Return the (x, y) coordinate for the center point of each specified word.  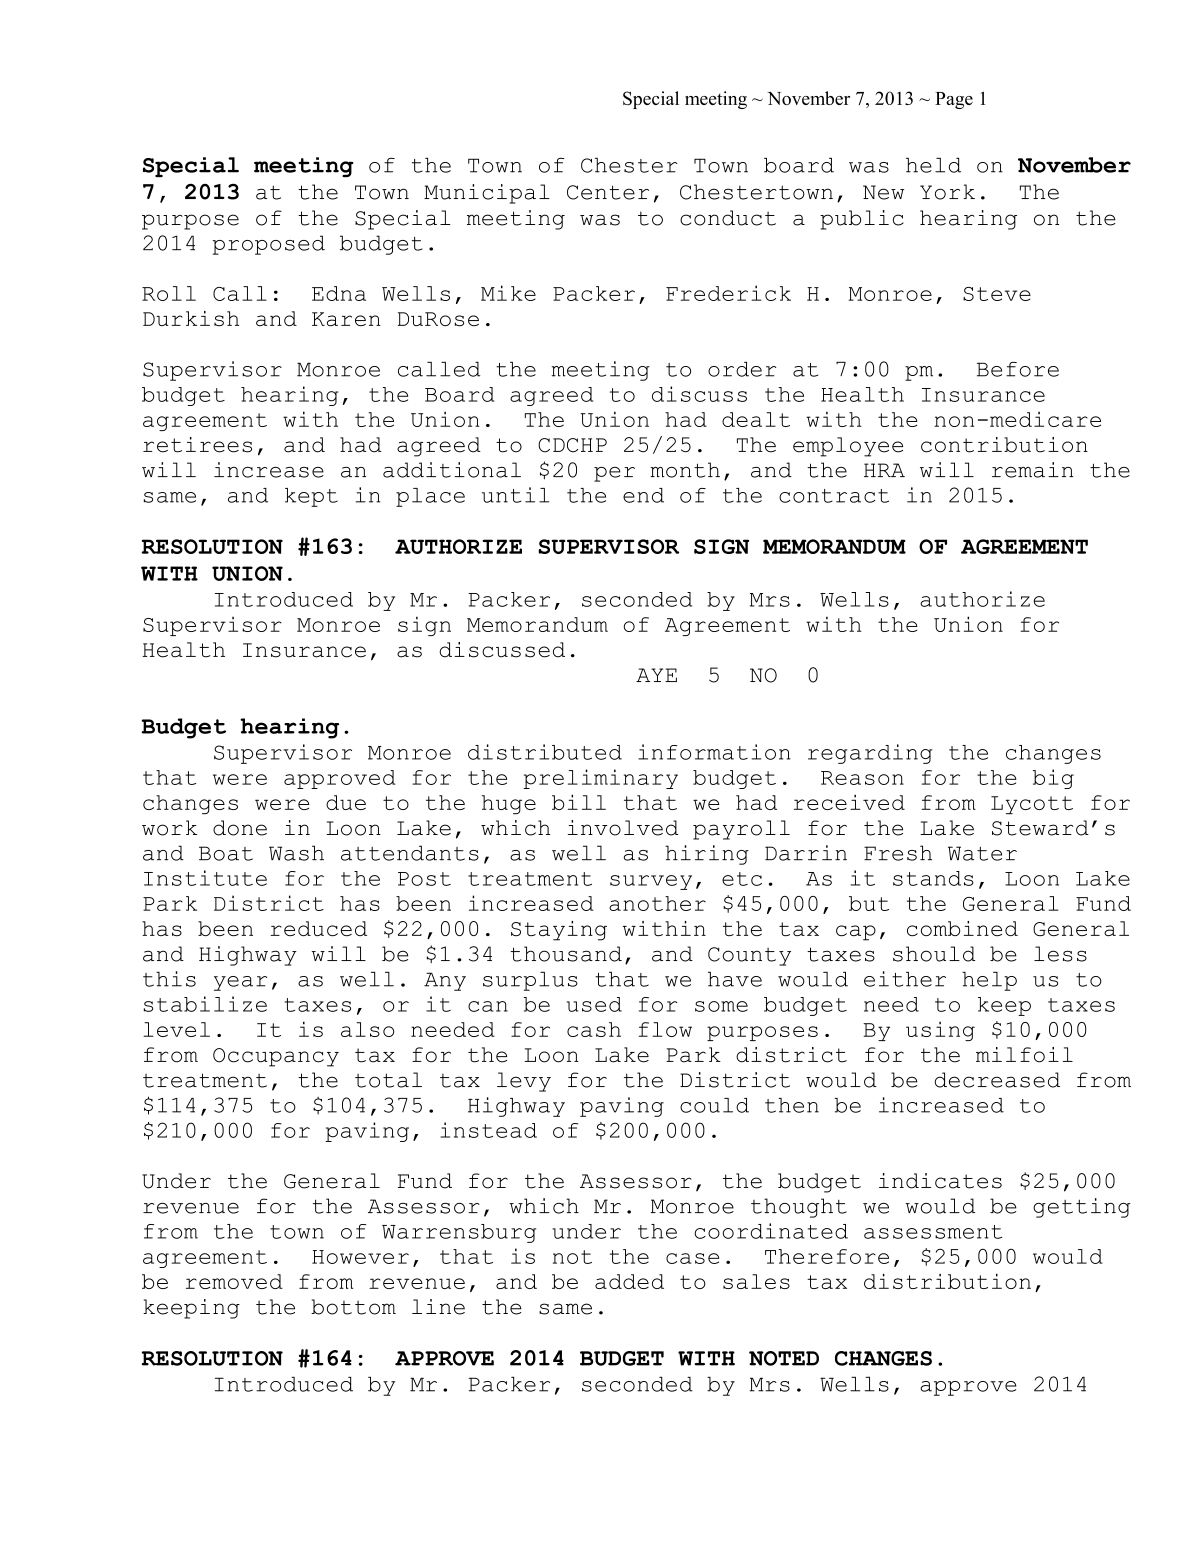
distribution (947, 1281)
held (933, 165)
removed (234, 1281)
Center (608, 192)
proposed (268, 245)
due (346, 802)
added (629, 1281)
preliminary (601, 779)
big (1053, 779)
